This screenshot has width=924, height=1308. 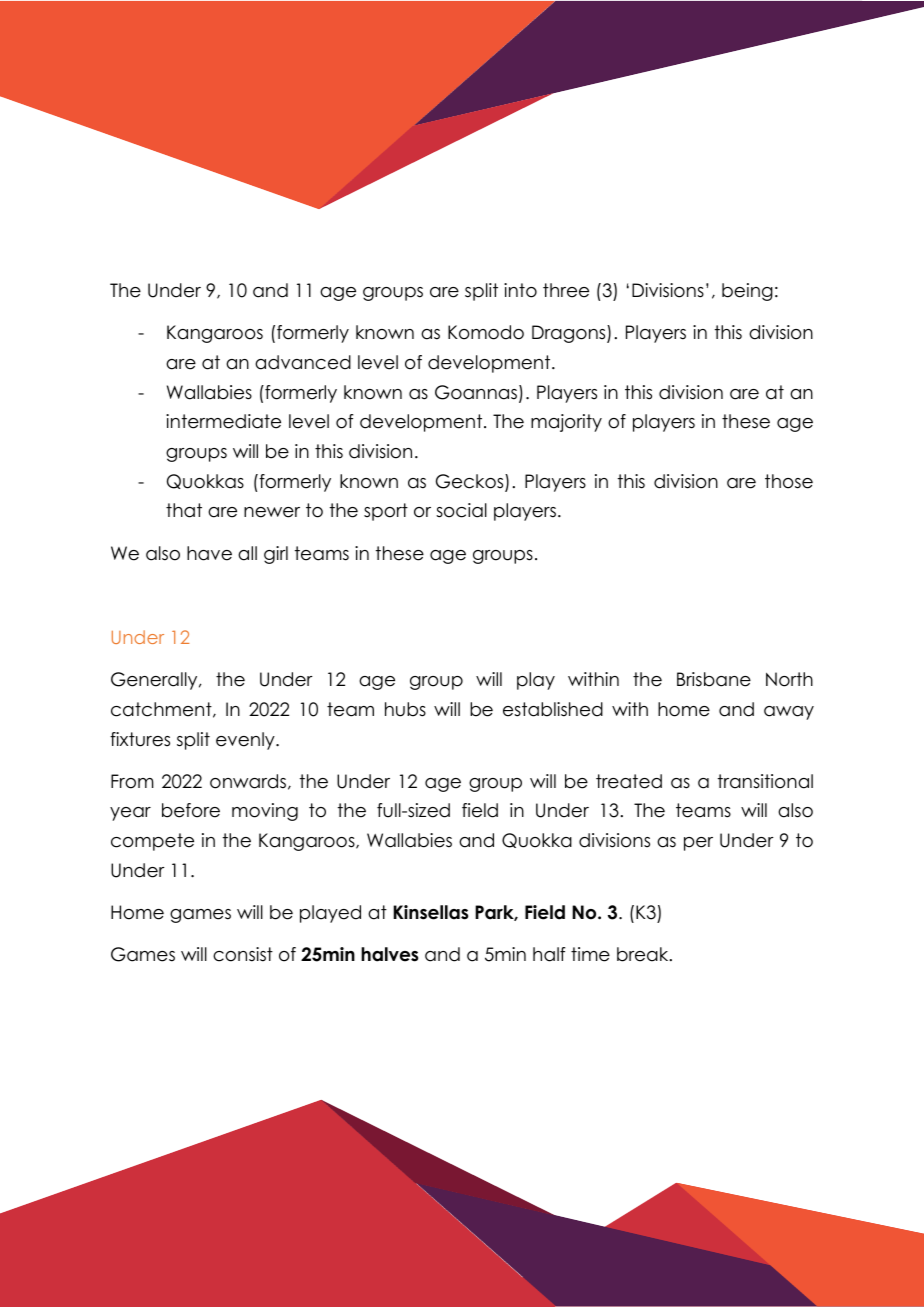 I want to click on hubs, so click(x=405, y=709).
